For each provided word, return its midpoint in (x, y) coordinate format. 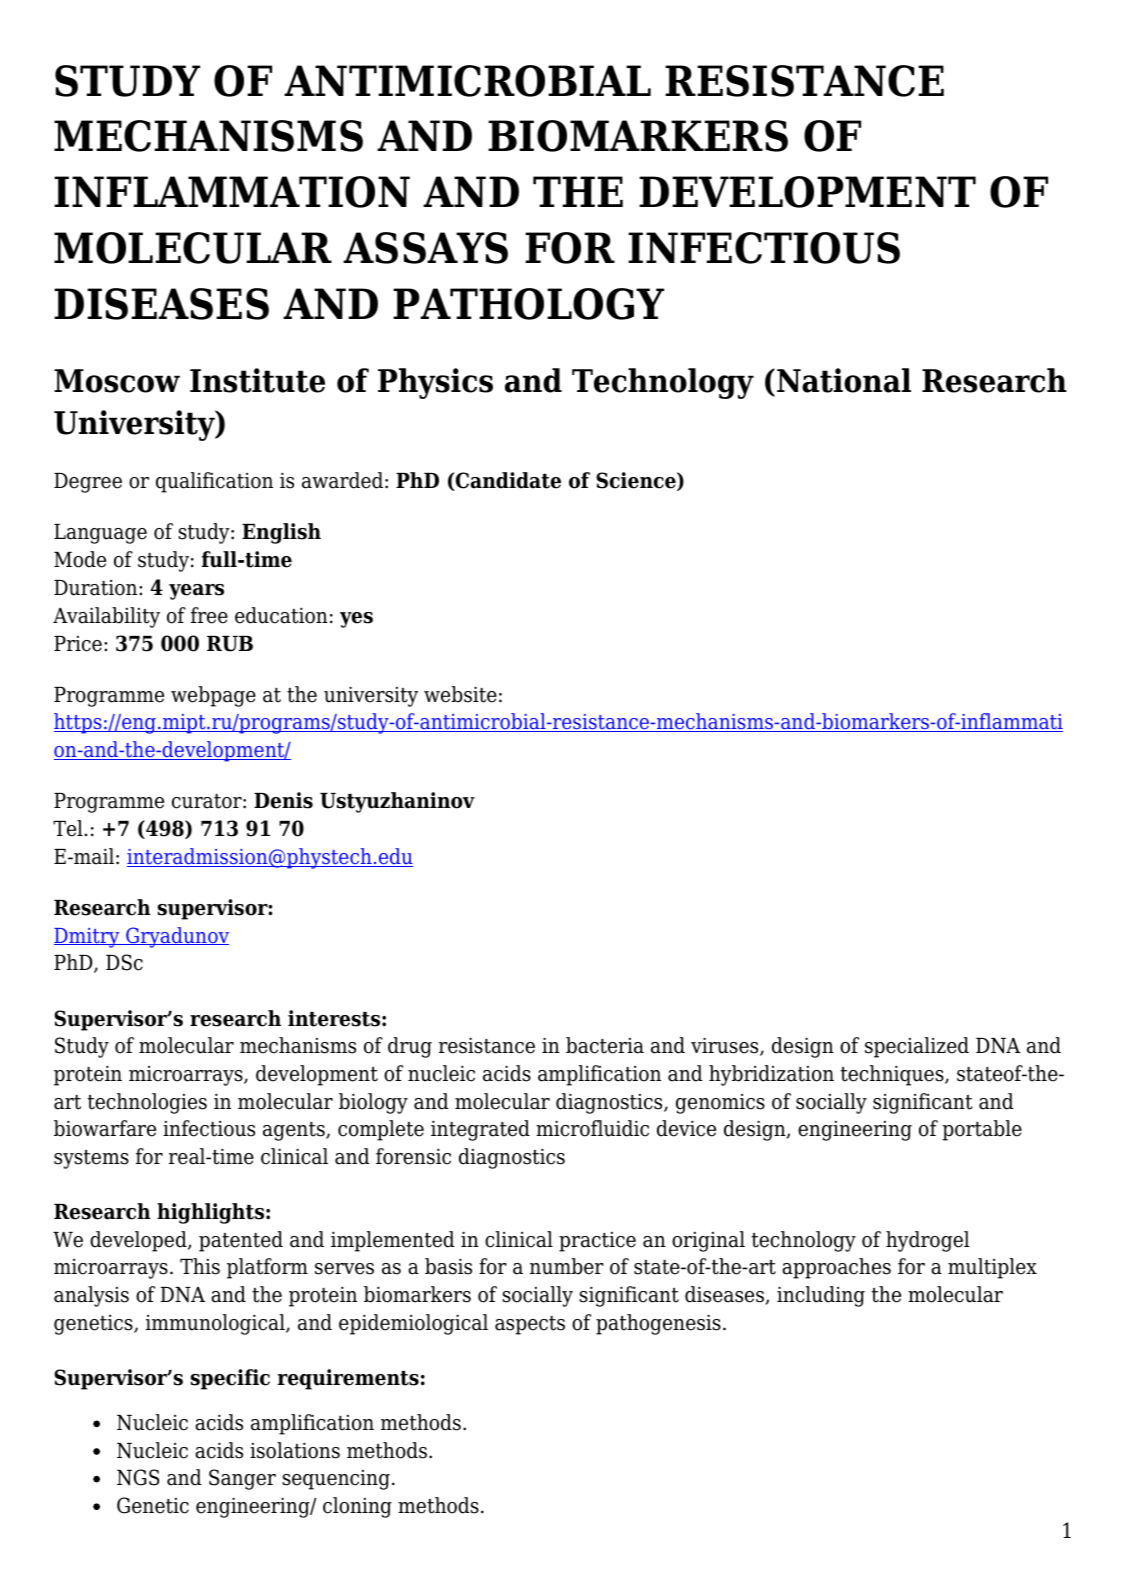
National (844, 380)
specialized (917, 1047)
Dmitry (88, 938)
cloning (357, 1507)
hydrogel (927, 1241)
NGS (138, 1477)
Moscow (117, 381)
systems (91, 1159)
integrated (480, 1130)
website (460, 694)
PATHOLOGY (528, 304)
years (196, 592)
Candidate (508, 480)
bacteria (605, 1045)
